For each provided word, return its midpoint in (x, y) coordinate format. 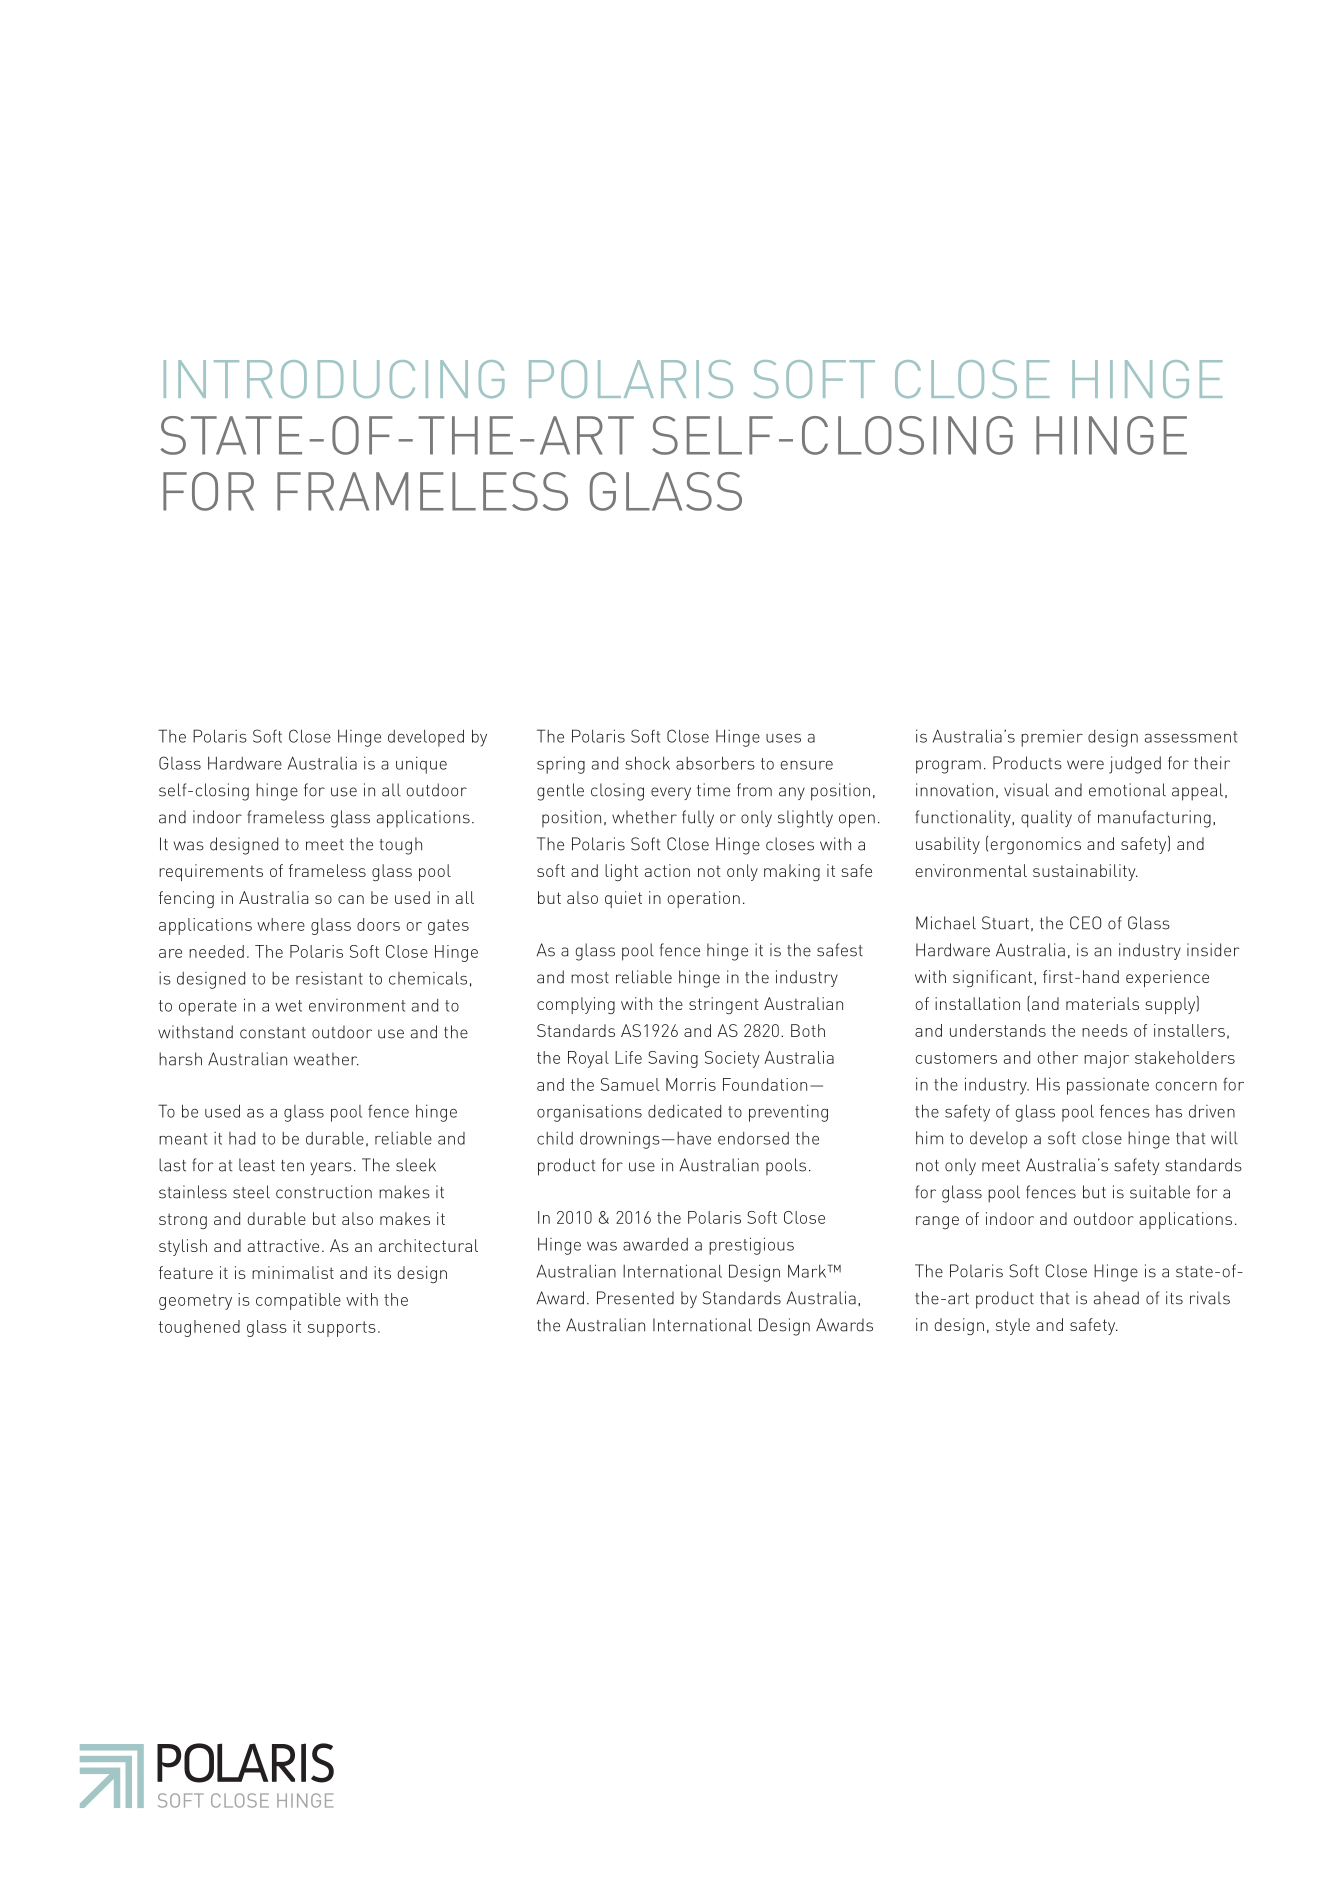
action (667, 870)
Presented (635, 1298)
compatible (298, 1301)
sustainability (1085, 872)
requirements (211, 872)
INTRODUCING (334, 379)
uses (783, 738)
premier (1052, 738)
